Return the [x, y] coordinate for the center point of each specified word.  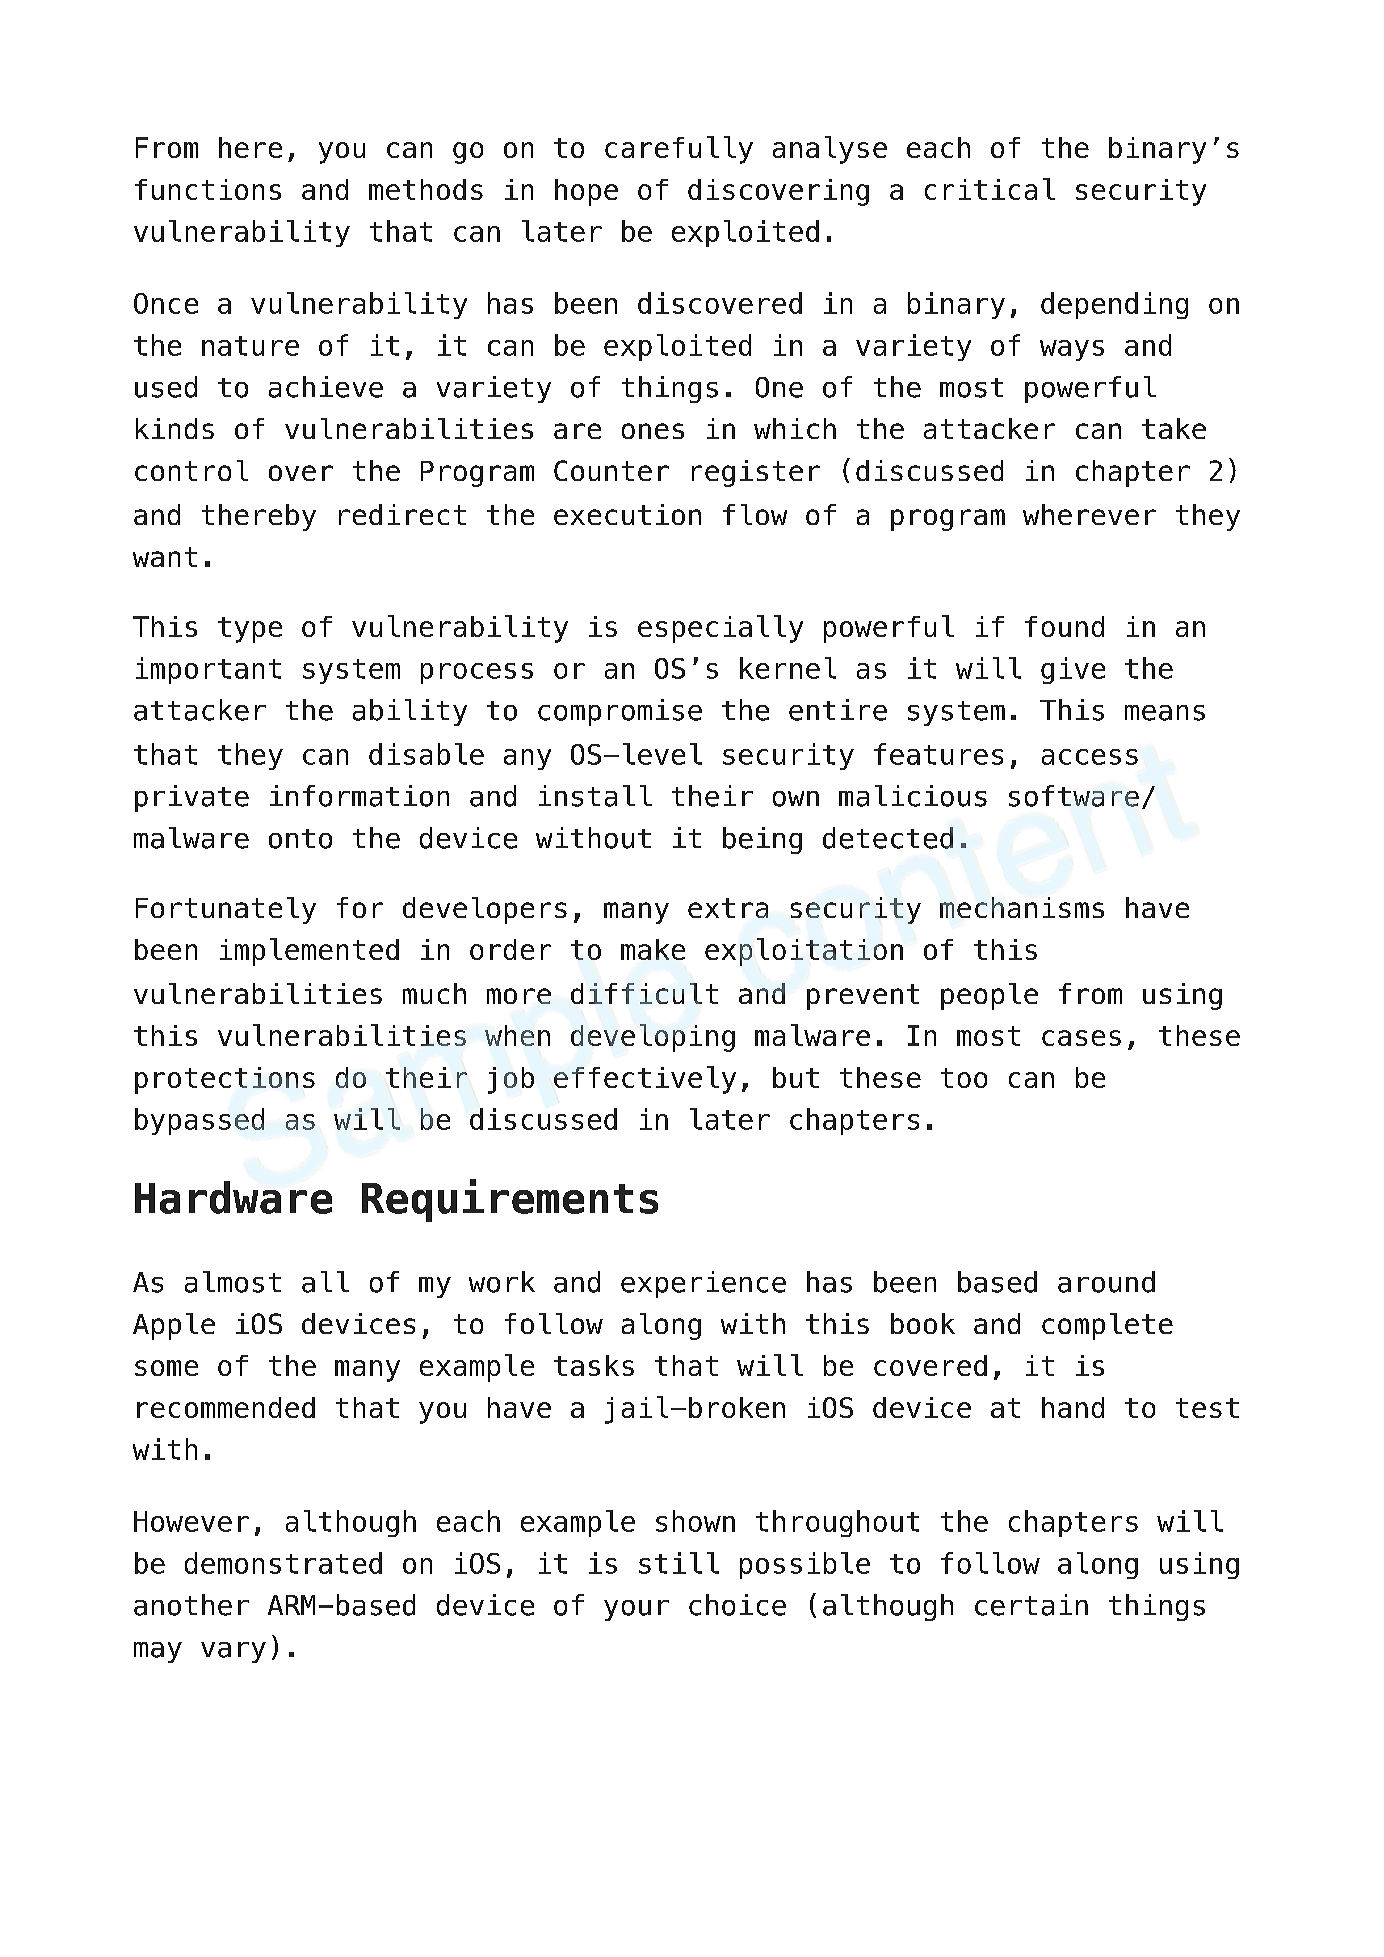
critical [990, 189]
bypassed [199, 1121]
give [1073, 670]
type [250, 630]
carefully [679, 150]
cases [1081, 1038]
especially [720, 629]
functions [208, 189]
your [636, 1610]
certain [1031, 1605]
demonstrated [283, 1563]
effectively [645, 1080]
